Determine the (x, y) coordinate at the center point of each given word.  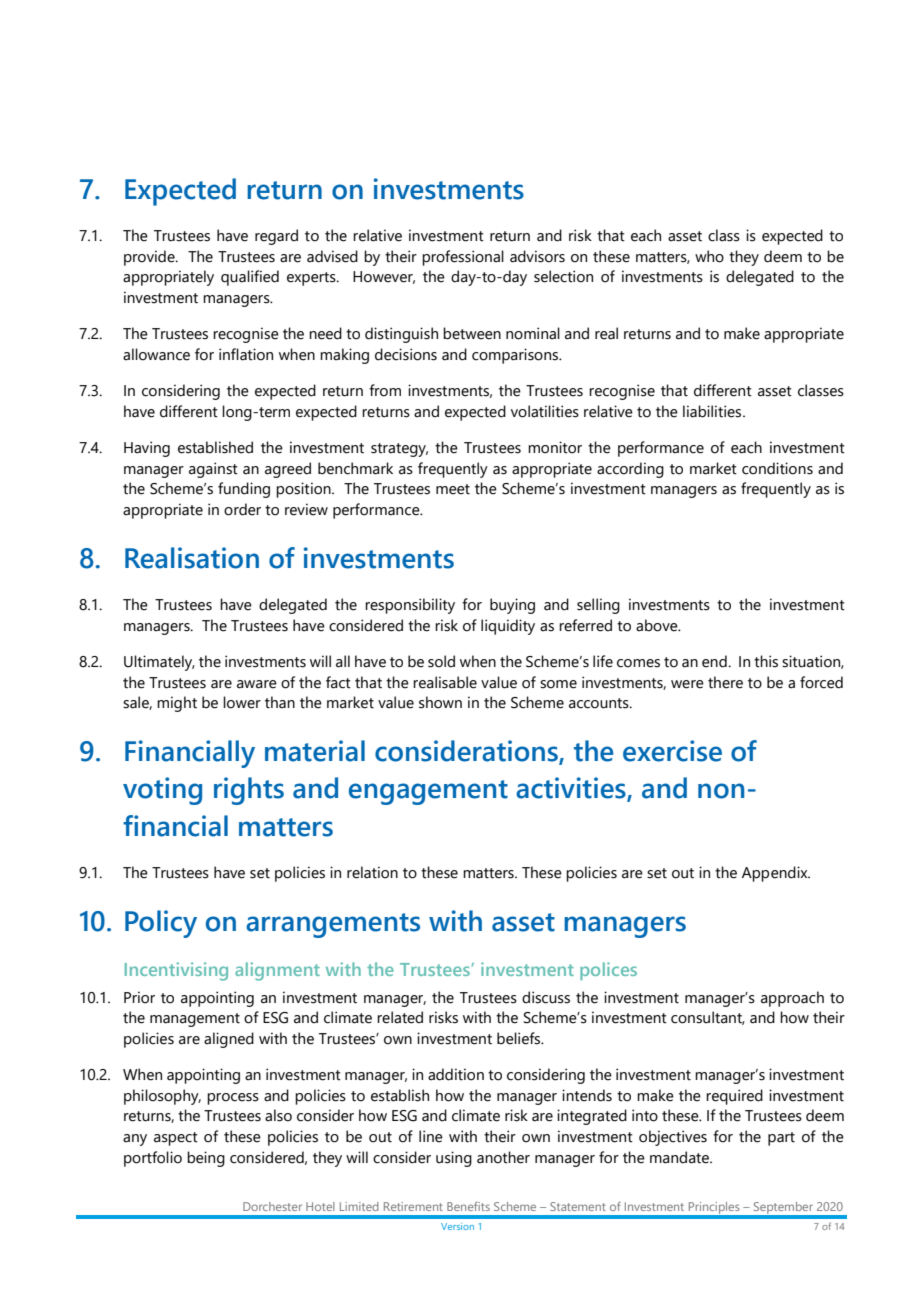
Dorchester (272, 1206)
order (242, 509)
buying (512, 606)
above (658, 625)
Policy (161, 924)
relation (372, 872)
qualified (250, 278)
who (709, 256)
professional (463, 258)
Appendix (776, 874)
